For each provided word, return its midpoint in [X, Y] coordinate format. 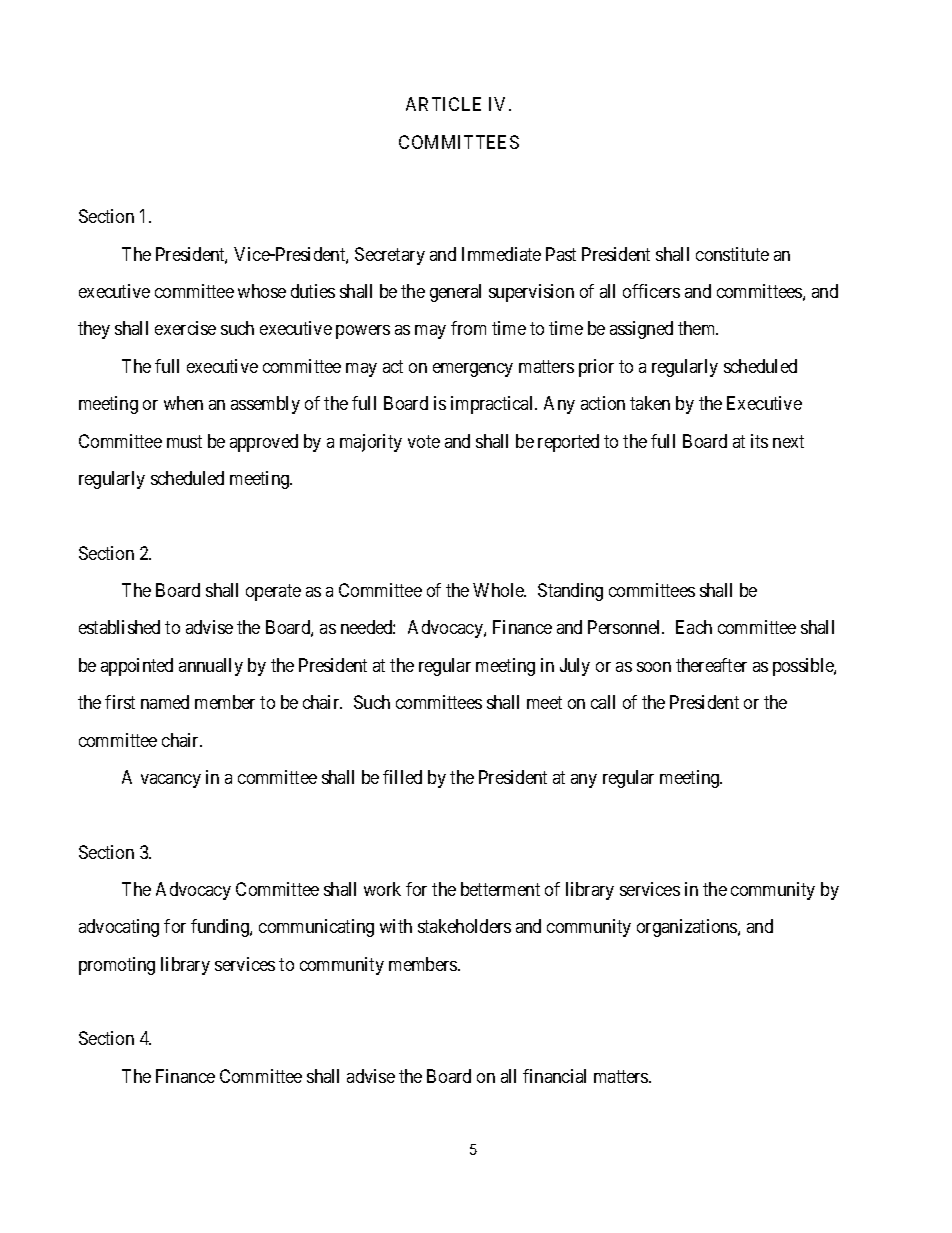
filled [402, 777]
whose [262, 291]
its [759, 441]
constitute [732, 254]
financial [554, 1076]
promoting [117, 966]
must [184, 441]
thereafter [711, 665]
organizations [688, 928]
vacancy [171, 781]
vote [424, 441]
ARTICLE [443, 104]
